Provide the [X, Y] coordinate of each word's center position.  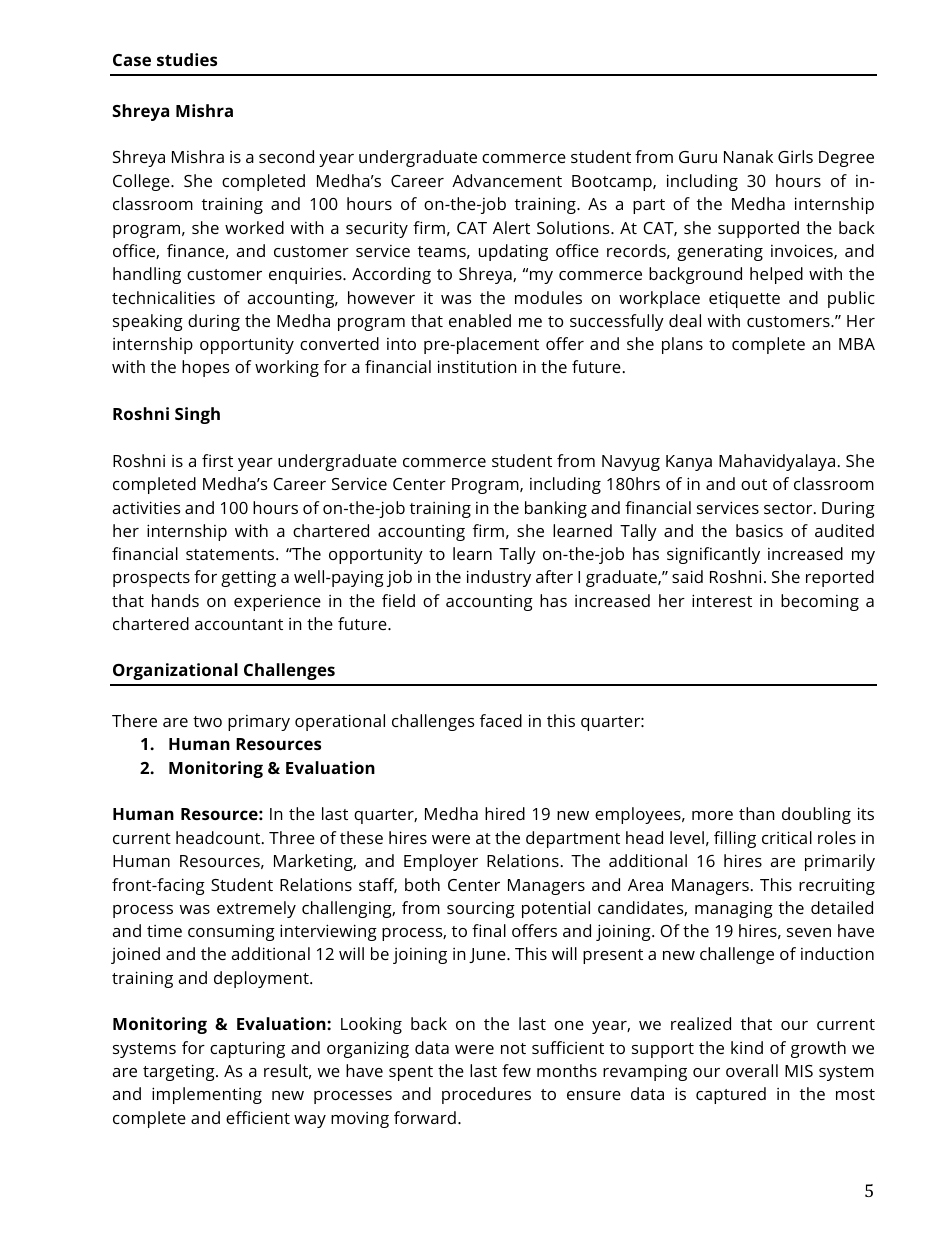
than [757, 813]
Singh [197, 415]
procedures [486, 1095]
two [207, 721]
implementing [207, 1095]
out [754, 484]
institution [477, 366]
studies [187, 59]
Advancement [507, 180]
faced [501, 720]
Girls [795, 156]
